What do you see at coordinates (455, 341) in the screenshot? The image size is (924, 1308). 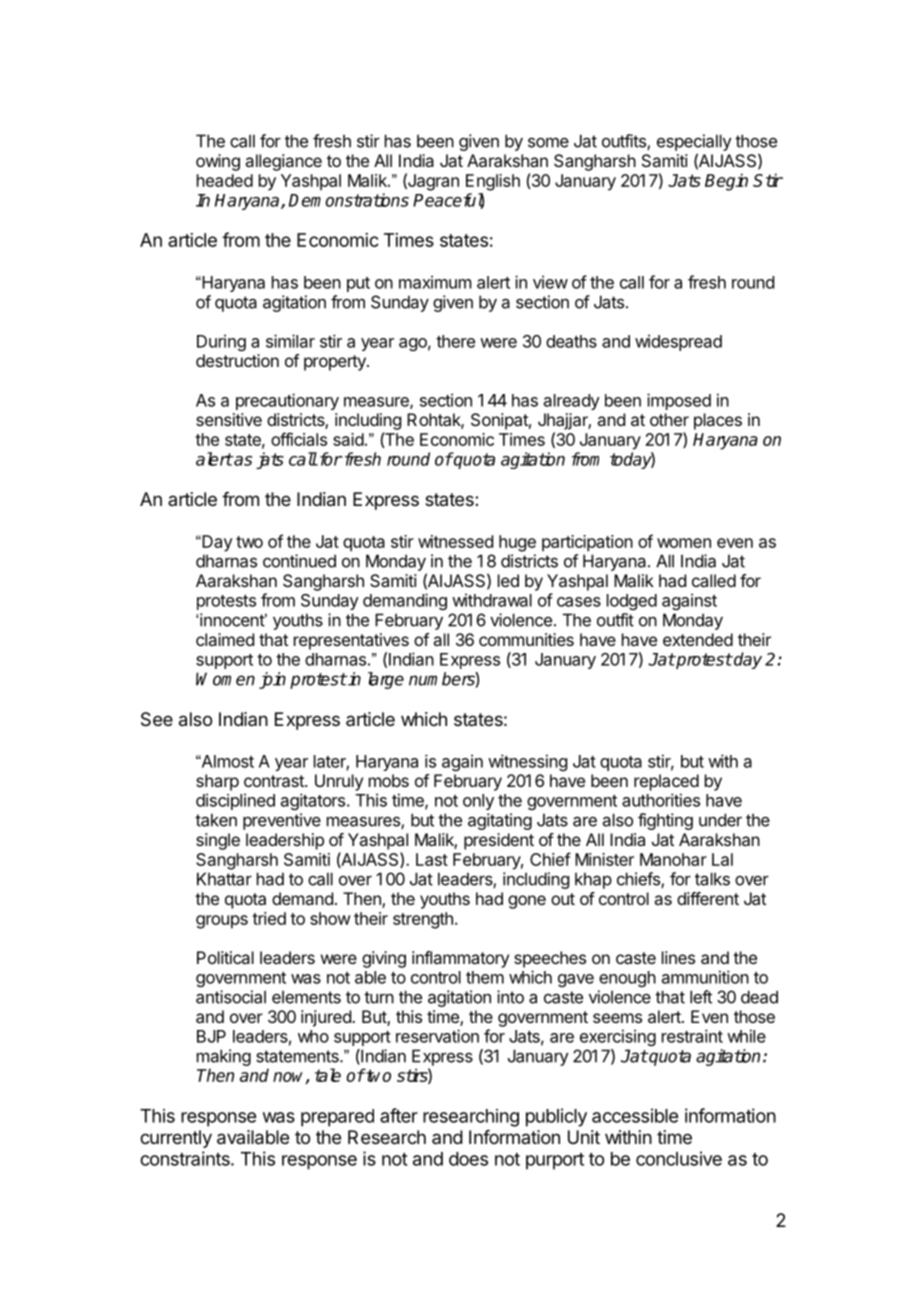 I see `there` at bounding box center [455, 341].
